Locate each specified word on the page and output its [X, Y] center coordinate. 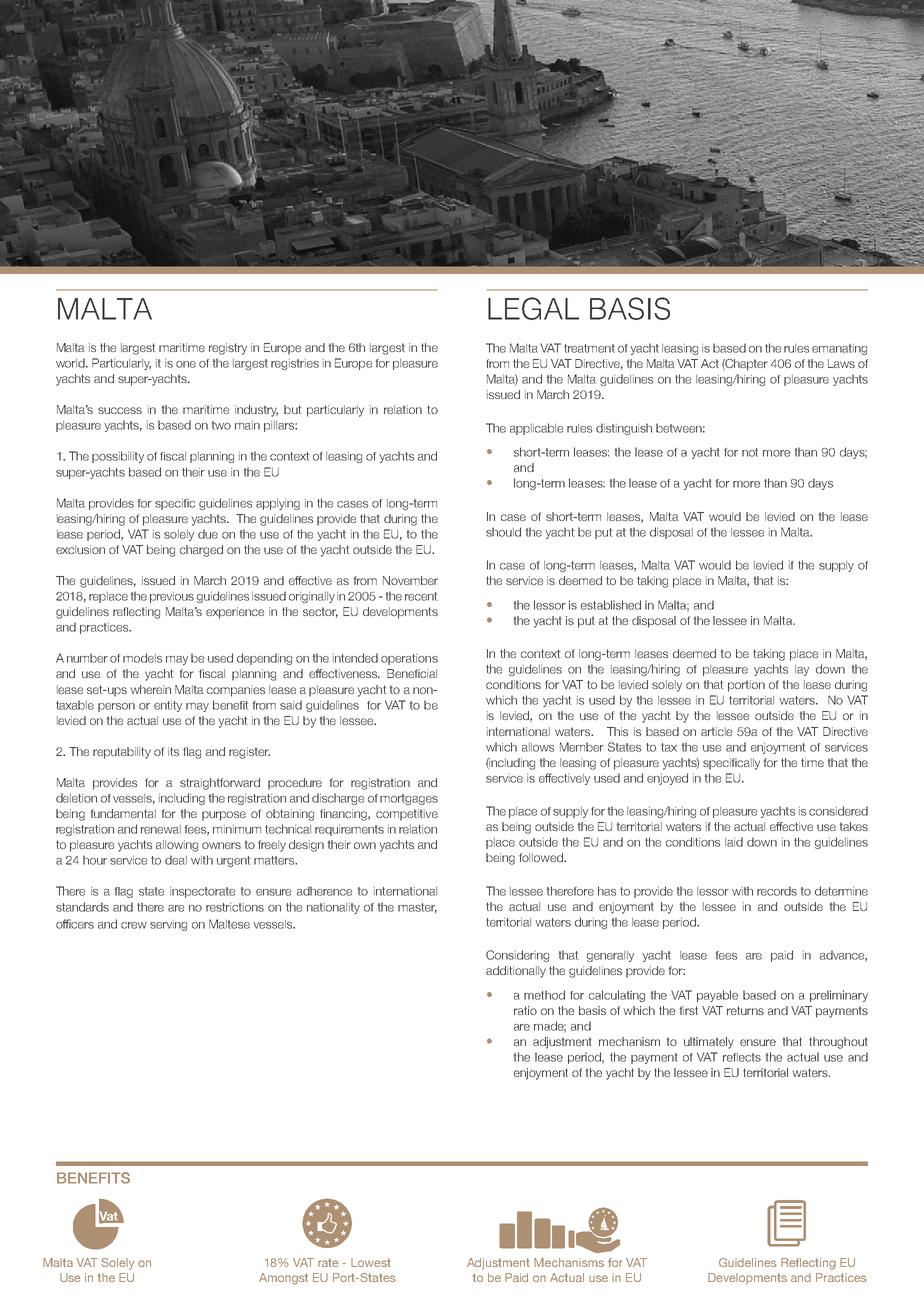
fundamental [123, 813]
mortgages [409, 799]
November [410, 580]
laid [734, 842]
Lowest [370, 1262]
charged [201, 551]
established [611, 605]
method [544, 995]
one [186, 364]
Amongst [283, 1279]
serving [168, 925]
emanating [839, 349]
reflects [742, 1057]
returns [745, 1010]
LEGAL [533, 308]
